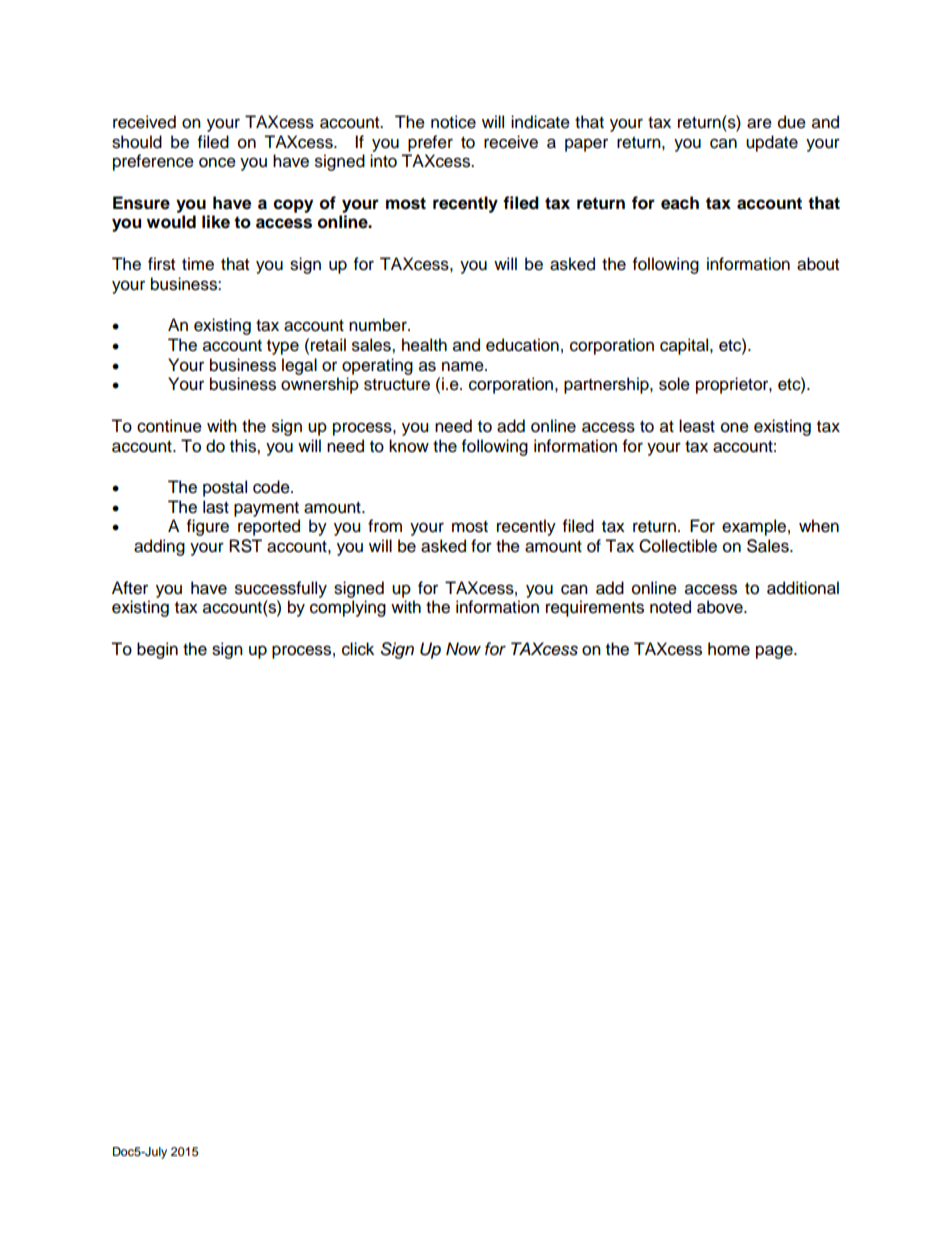 The image size is (952, 1233). What do you see at coordinates (157, 650) in the screenshot?
I see `begin` at bounding box center [157, 650].
